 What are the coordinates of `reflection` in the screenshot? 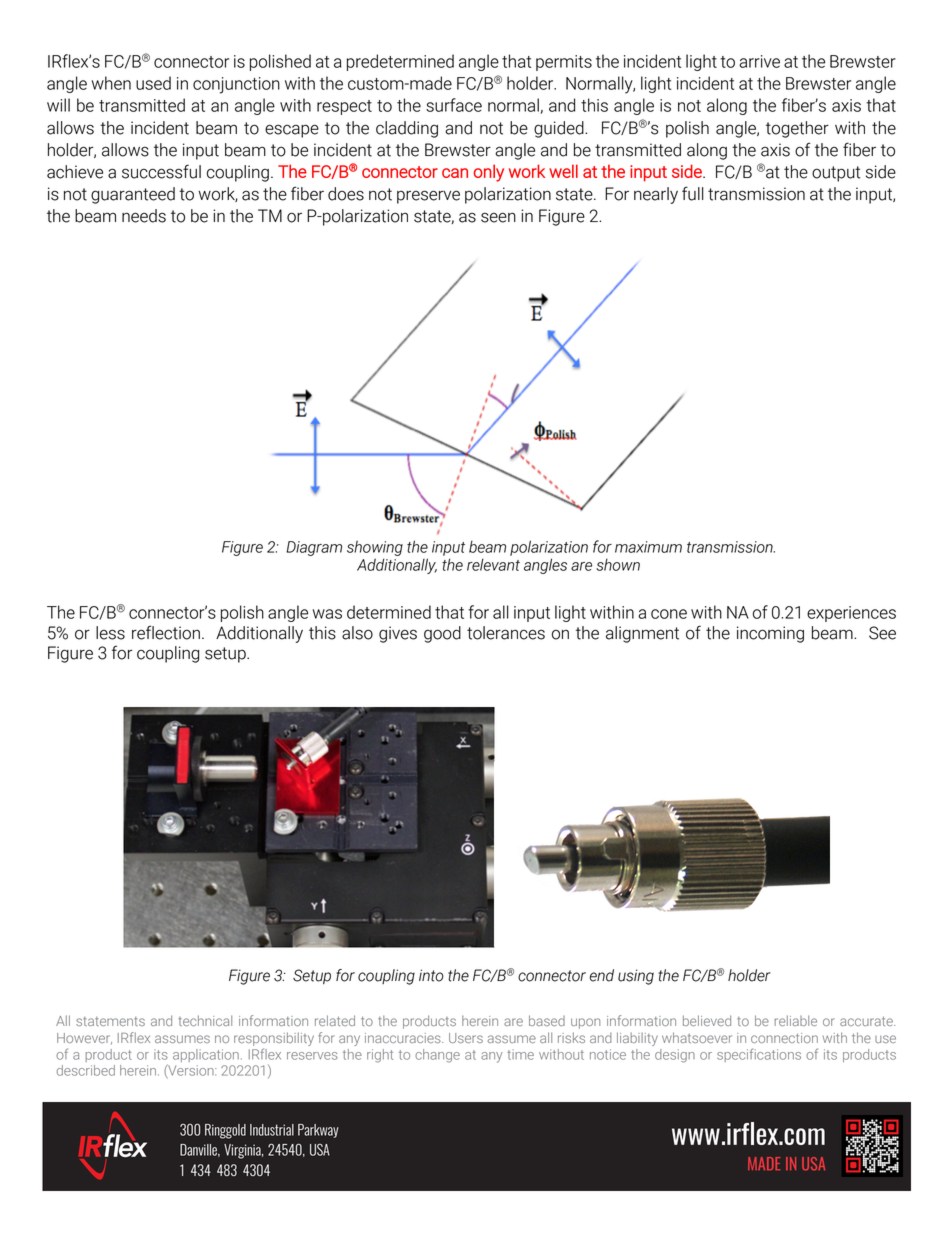 It's located at (166, 632).
